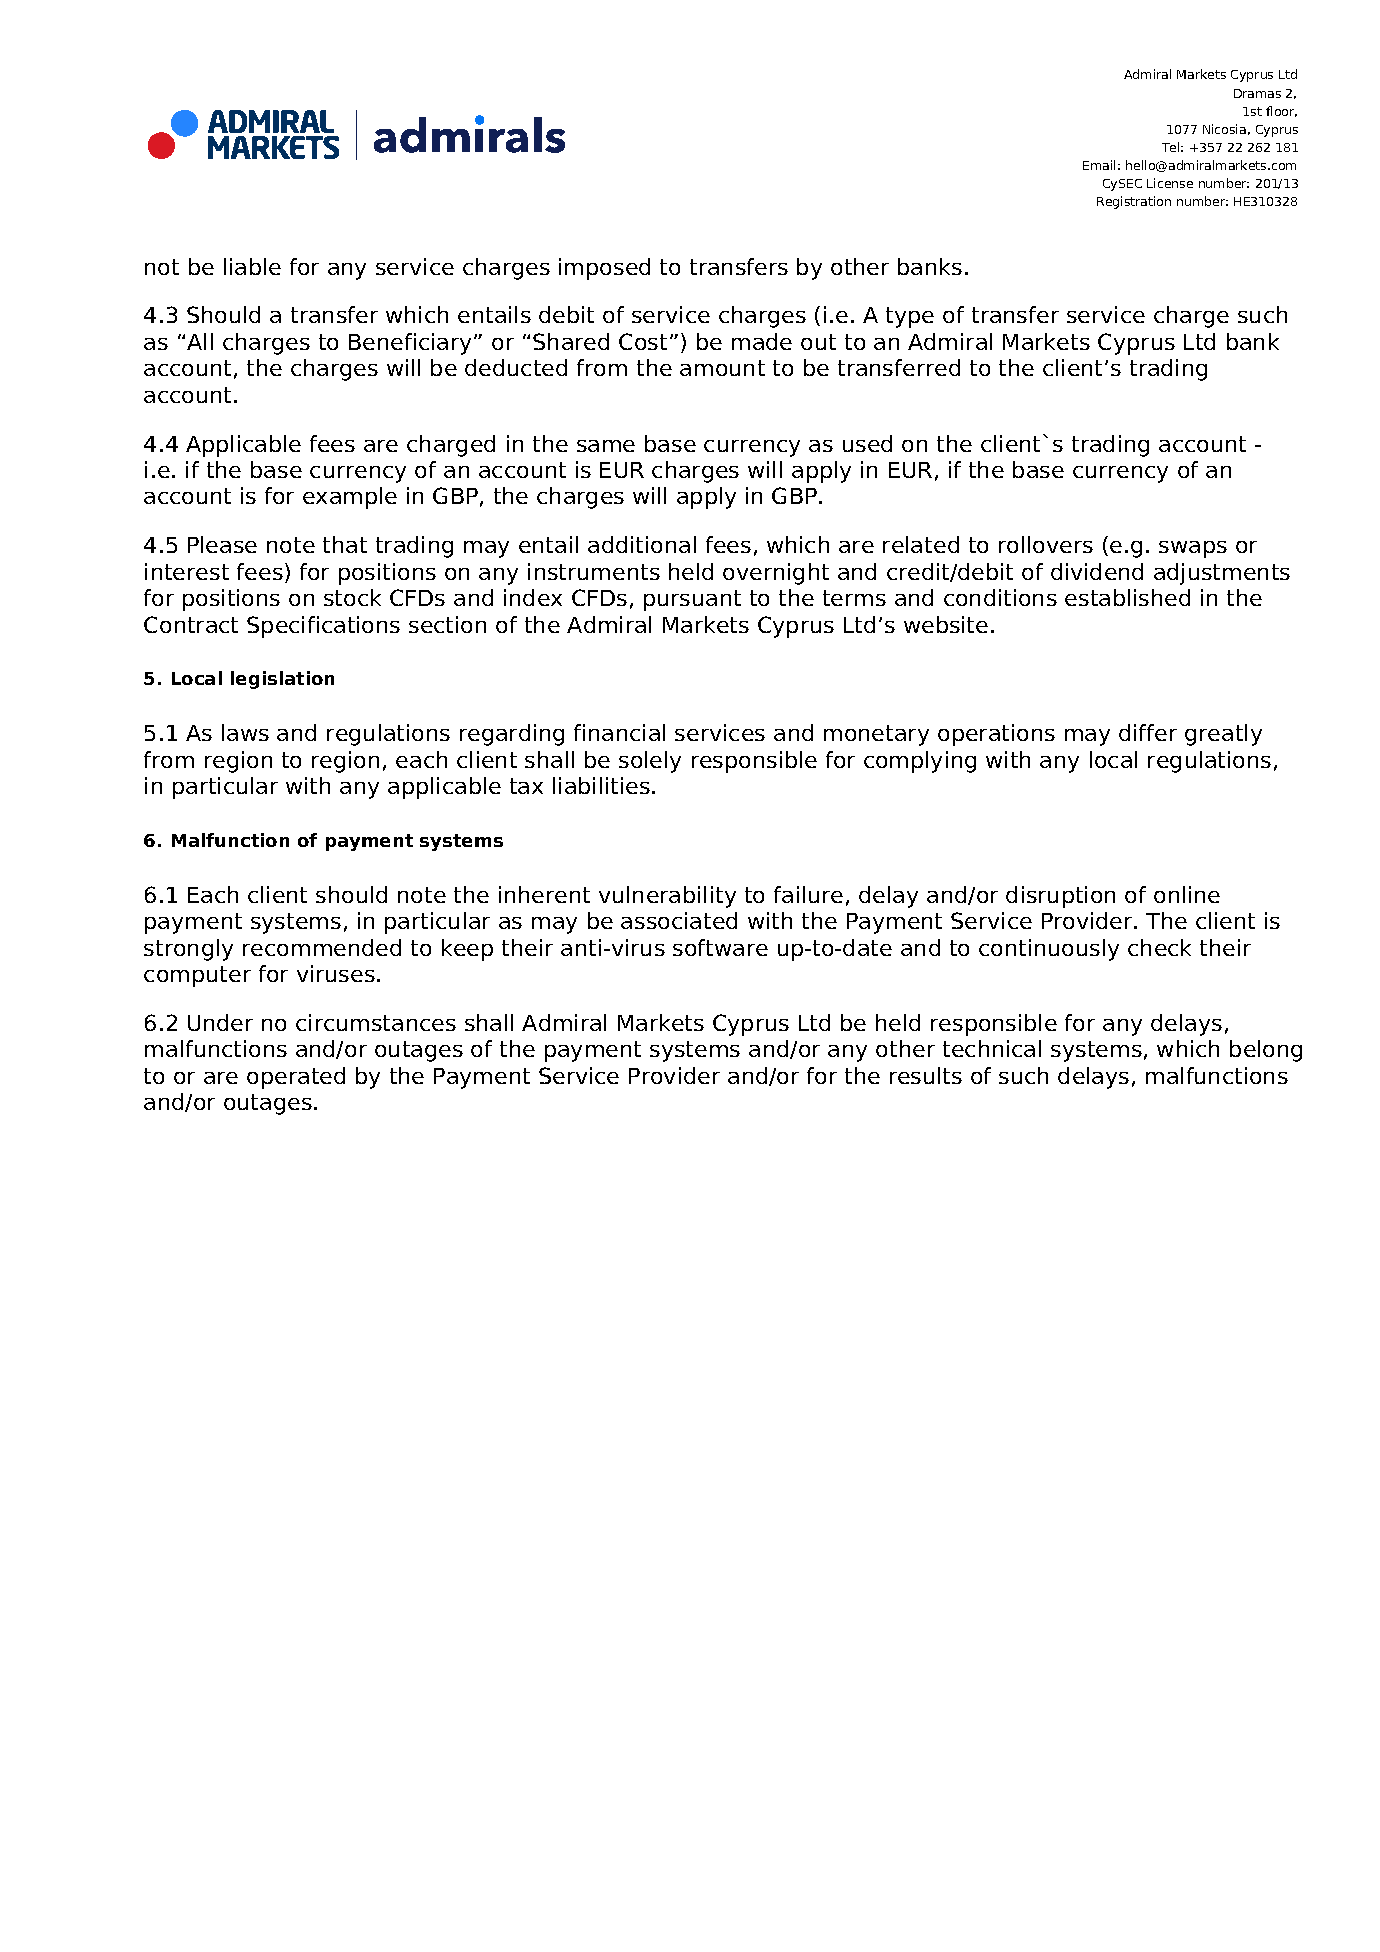 The width and height of the image is (1380, 1952). What do you see at coordinates (1099, 165) in the image?
I see `Email` at bounding box center [1099, 165].
